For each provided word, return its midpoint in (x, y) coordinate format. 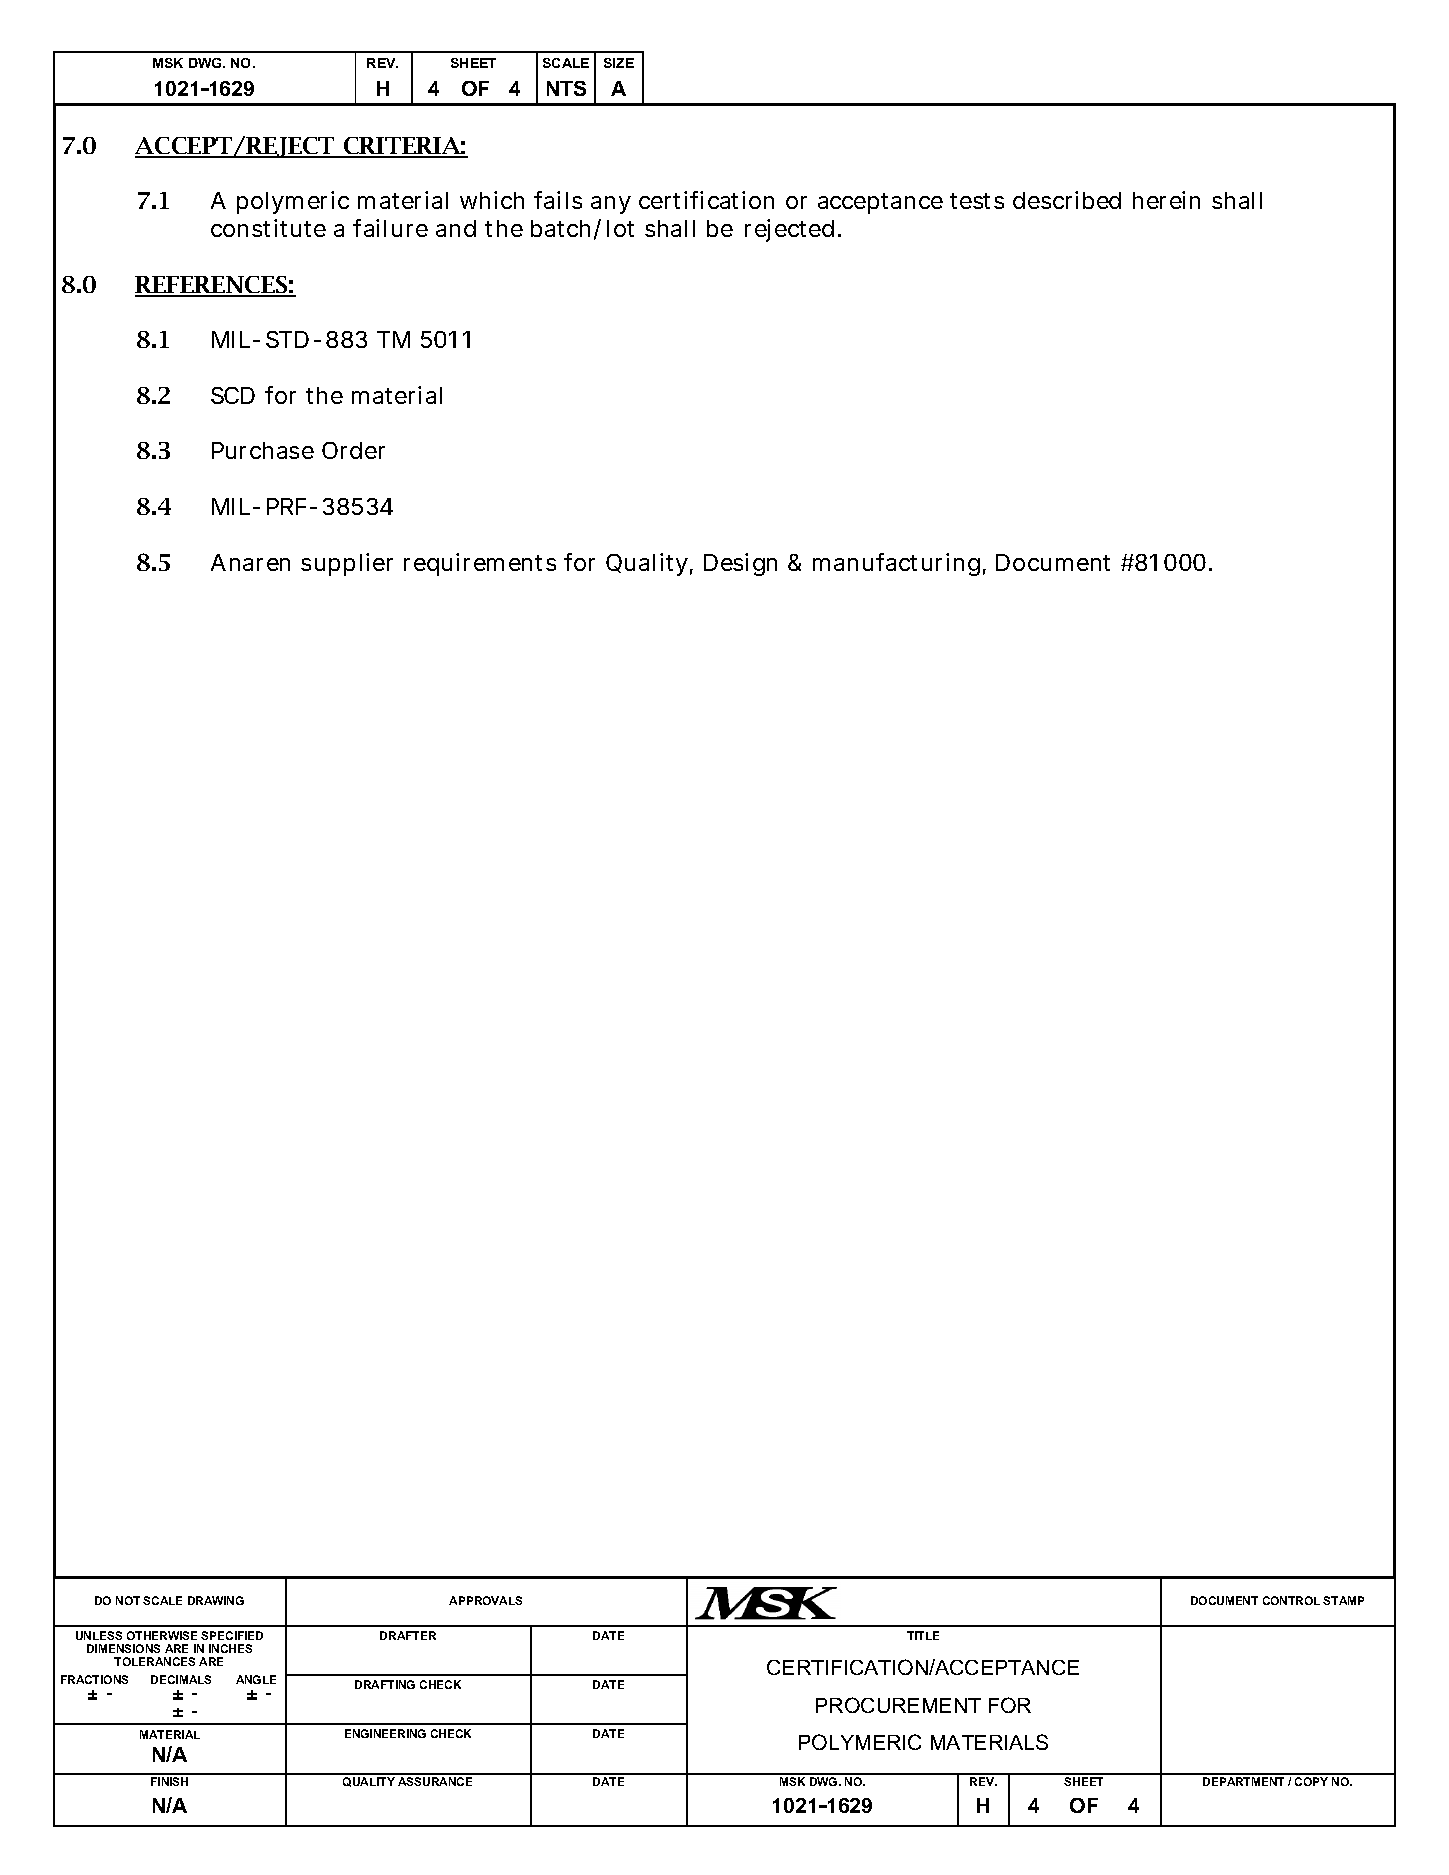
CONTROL (1291, 1600)
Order (353, 450)
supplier (347, 564)
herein (1166, 200)
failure (390, 228)
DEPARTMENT (1243, 1781)
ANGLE (256, 1679)
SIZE (619, 63)
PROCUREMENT (898, 1705)
